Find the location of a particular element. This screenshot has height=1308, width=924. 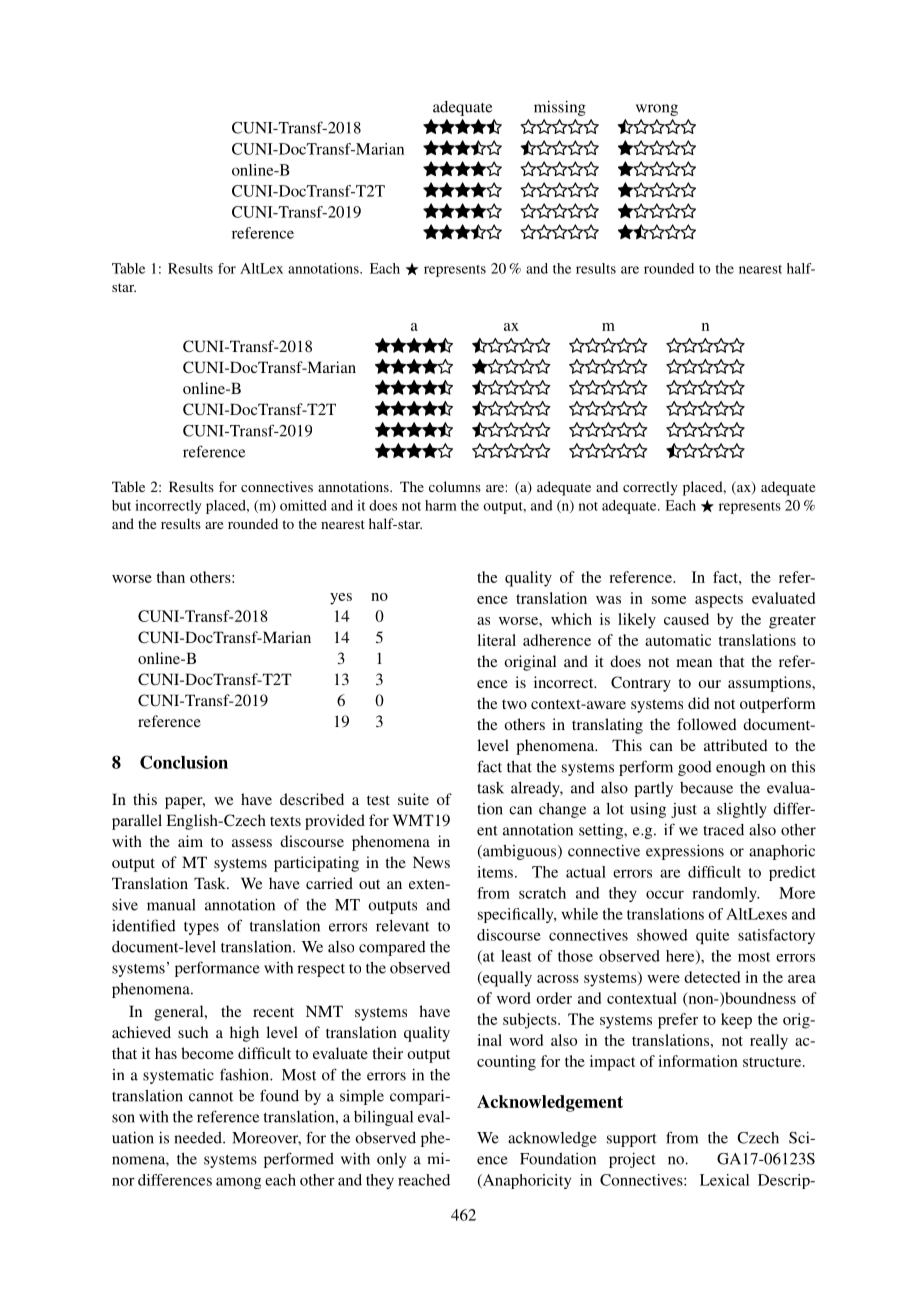

literal is located at coordinates (496, 640).
